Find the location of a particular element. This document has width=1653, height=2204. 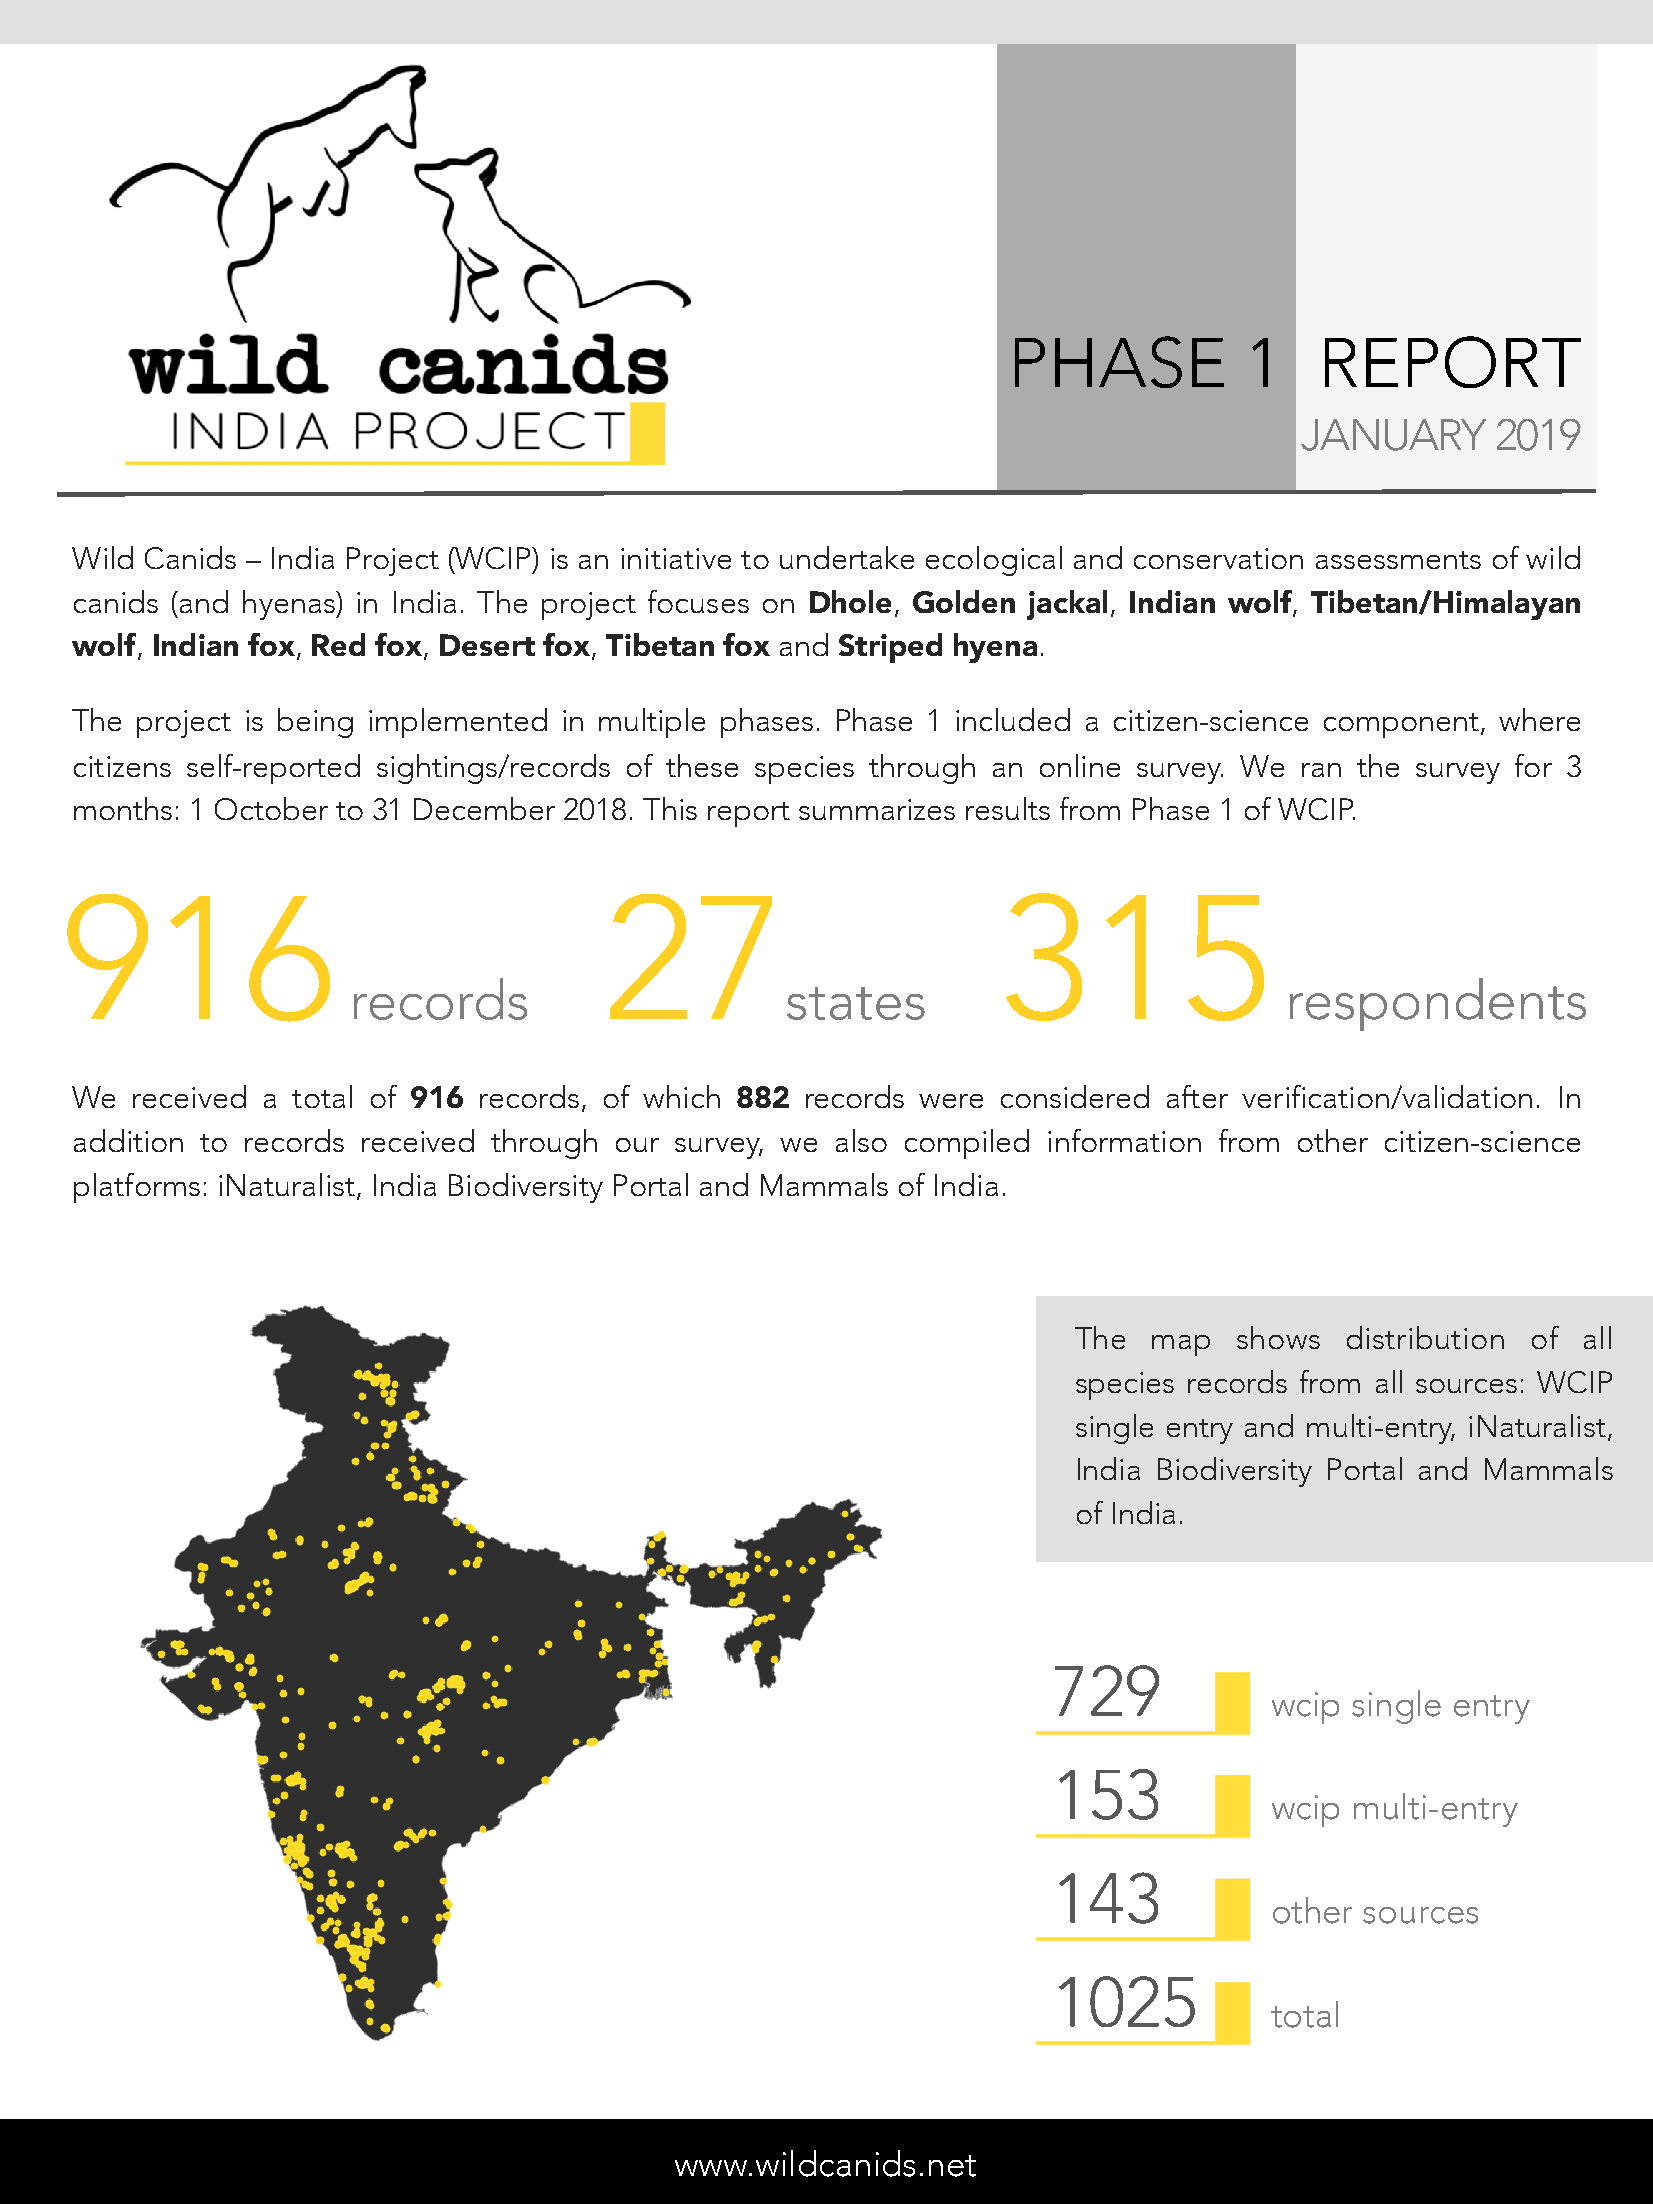

undertake is located at coordinates (847, 557).
